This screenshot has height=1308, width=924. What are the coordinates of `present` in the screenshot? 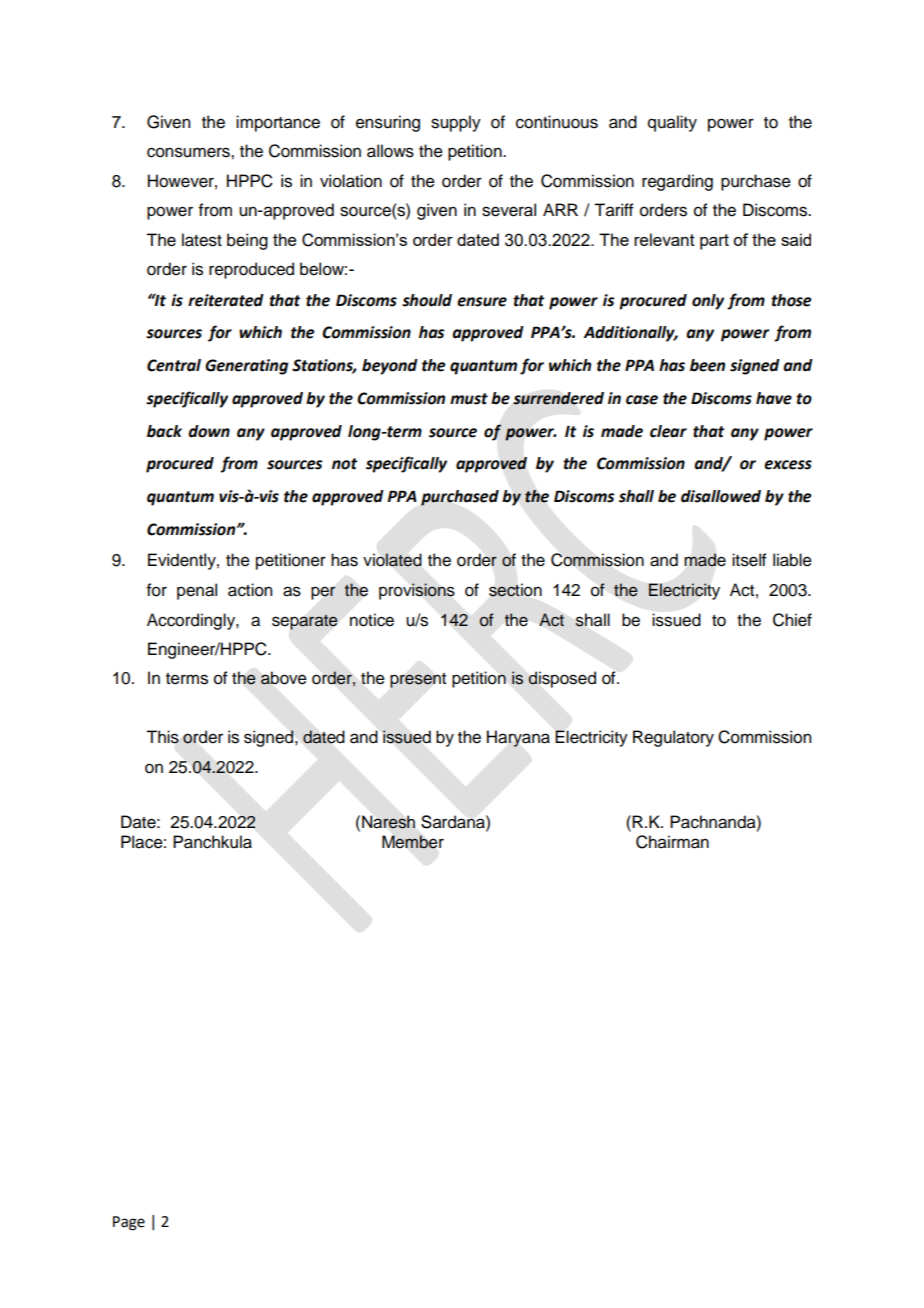 It's located at (418, 680).
